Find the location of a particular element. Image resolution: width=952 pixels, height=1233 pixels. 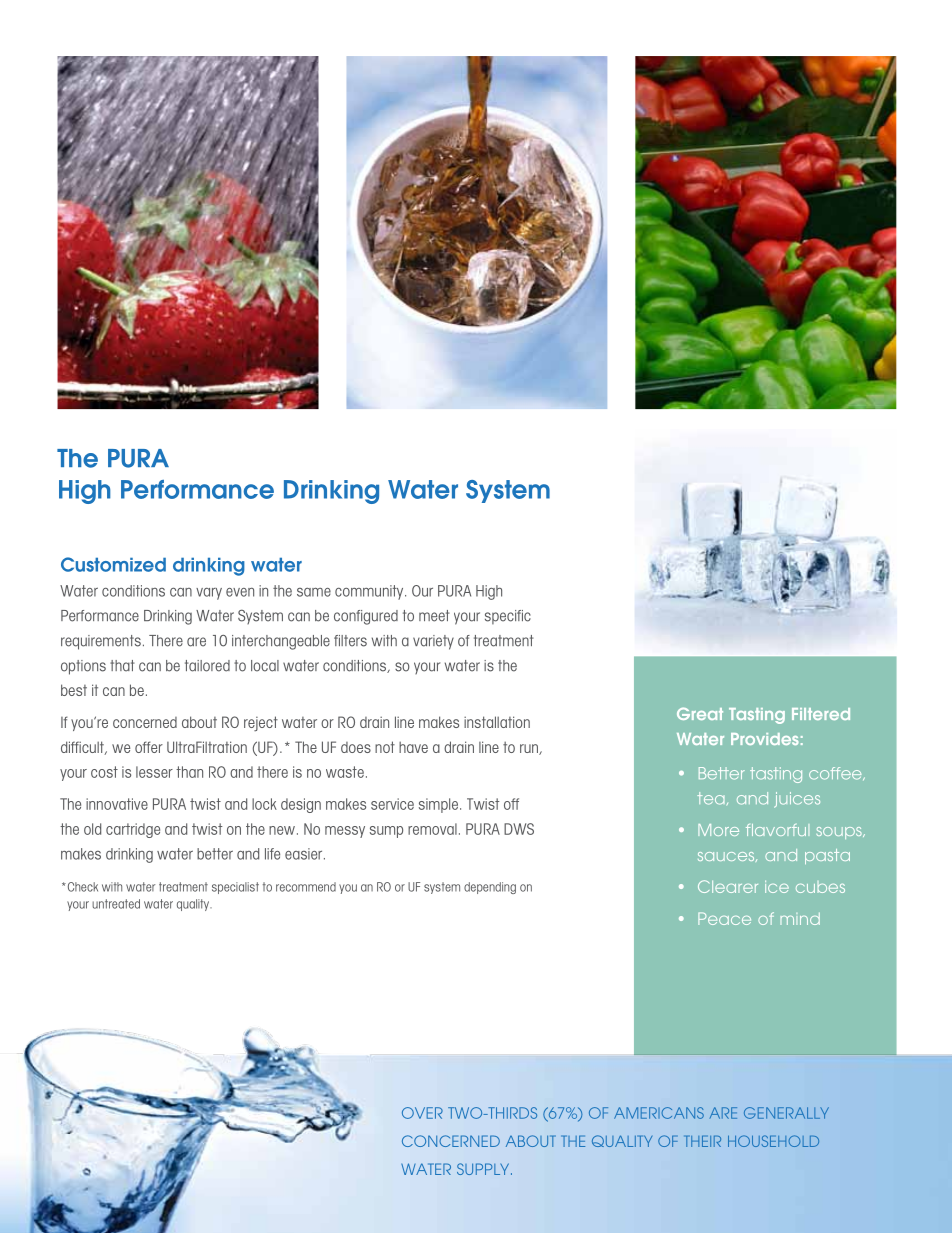

depending is located at coordinates (490, 888).
